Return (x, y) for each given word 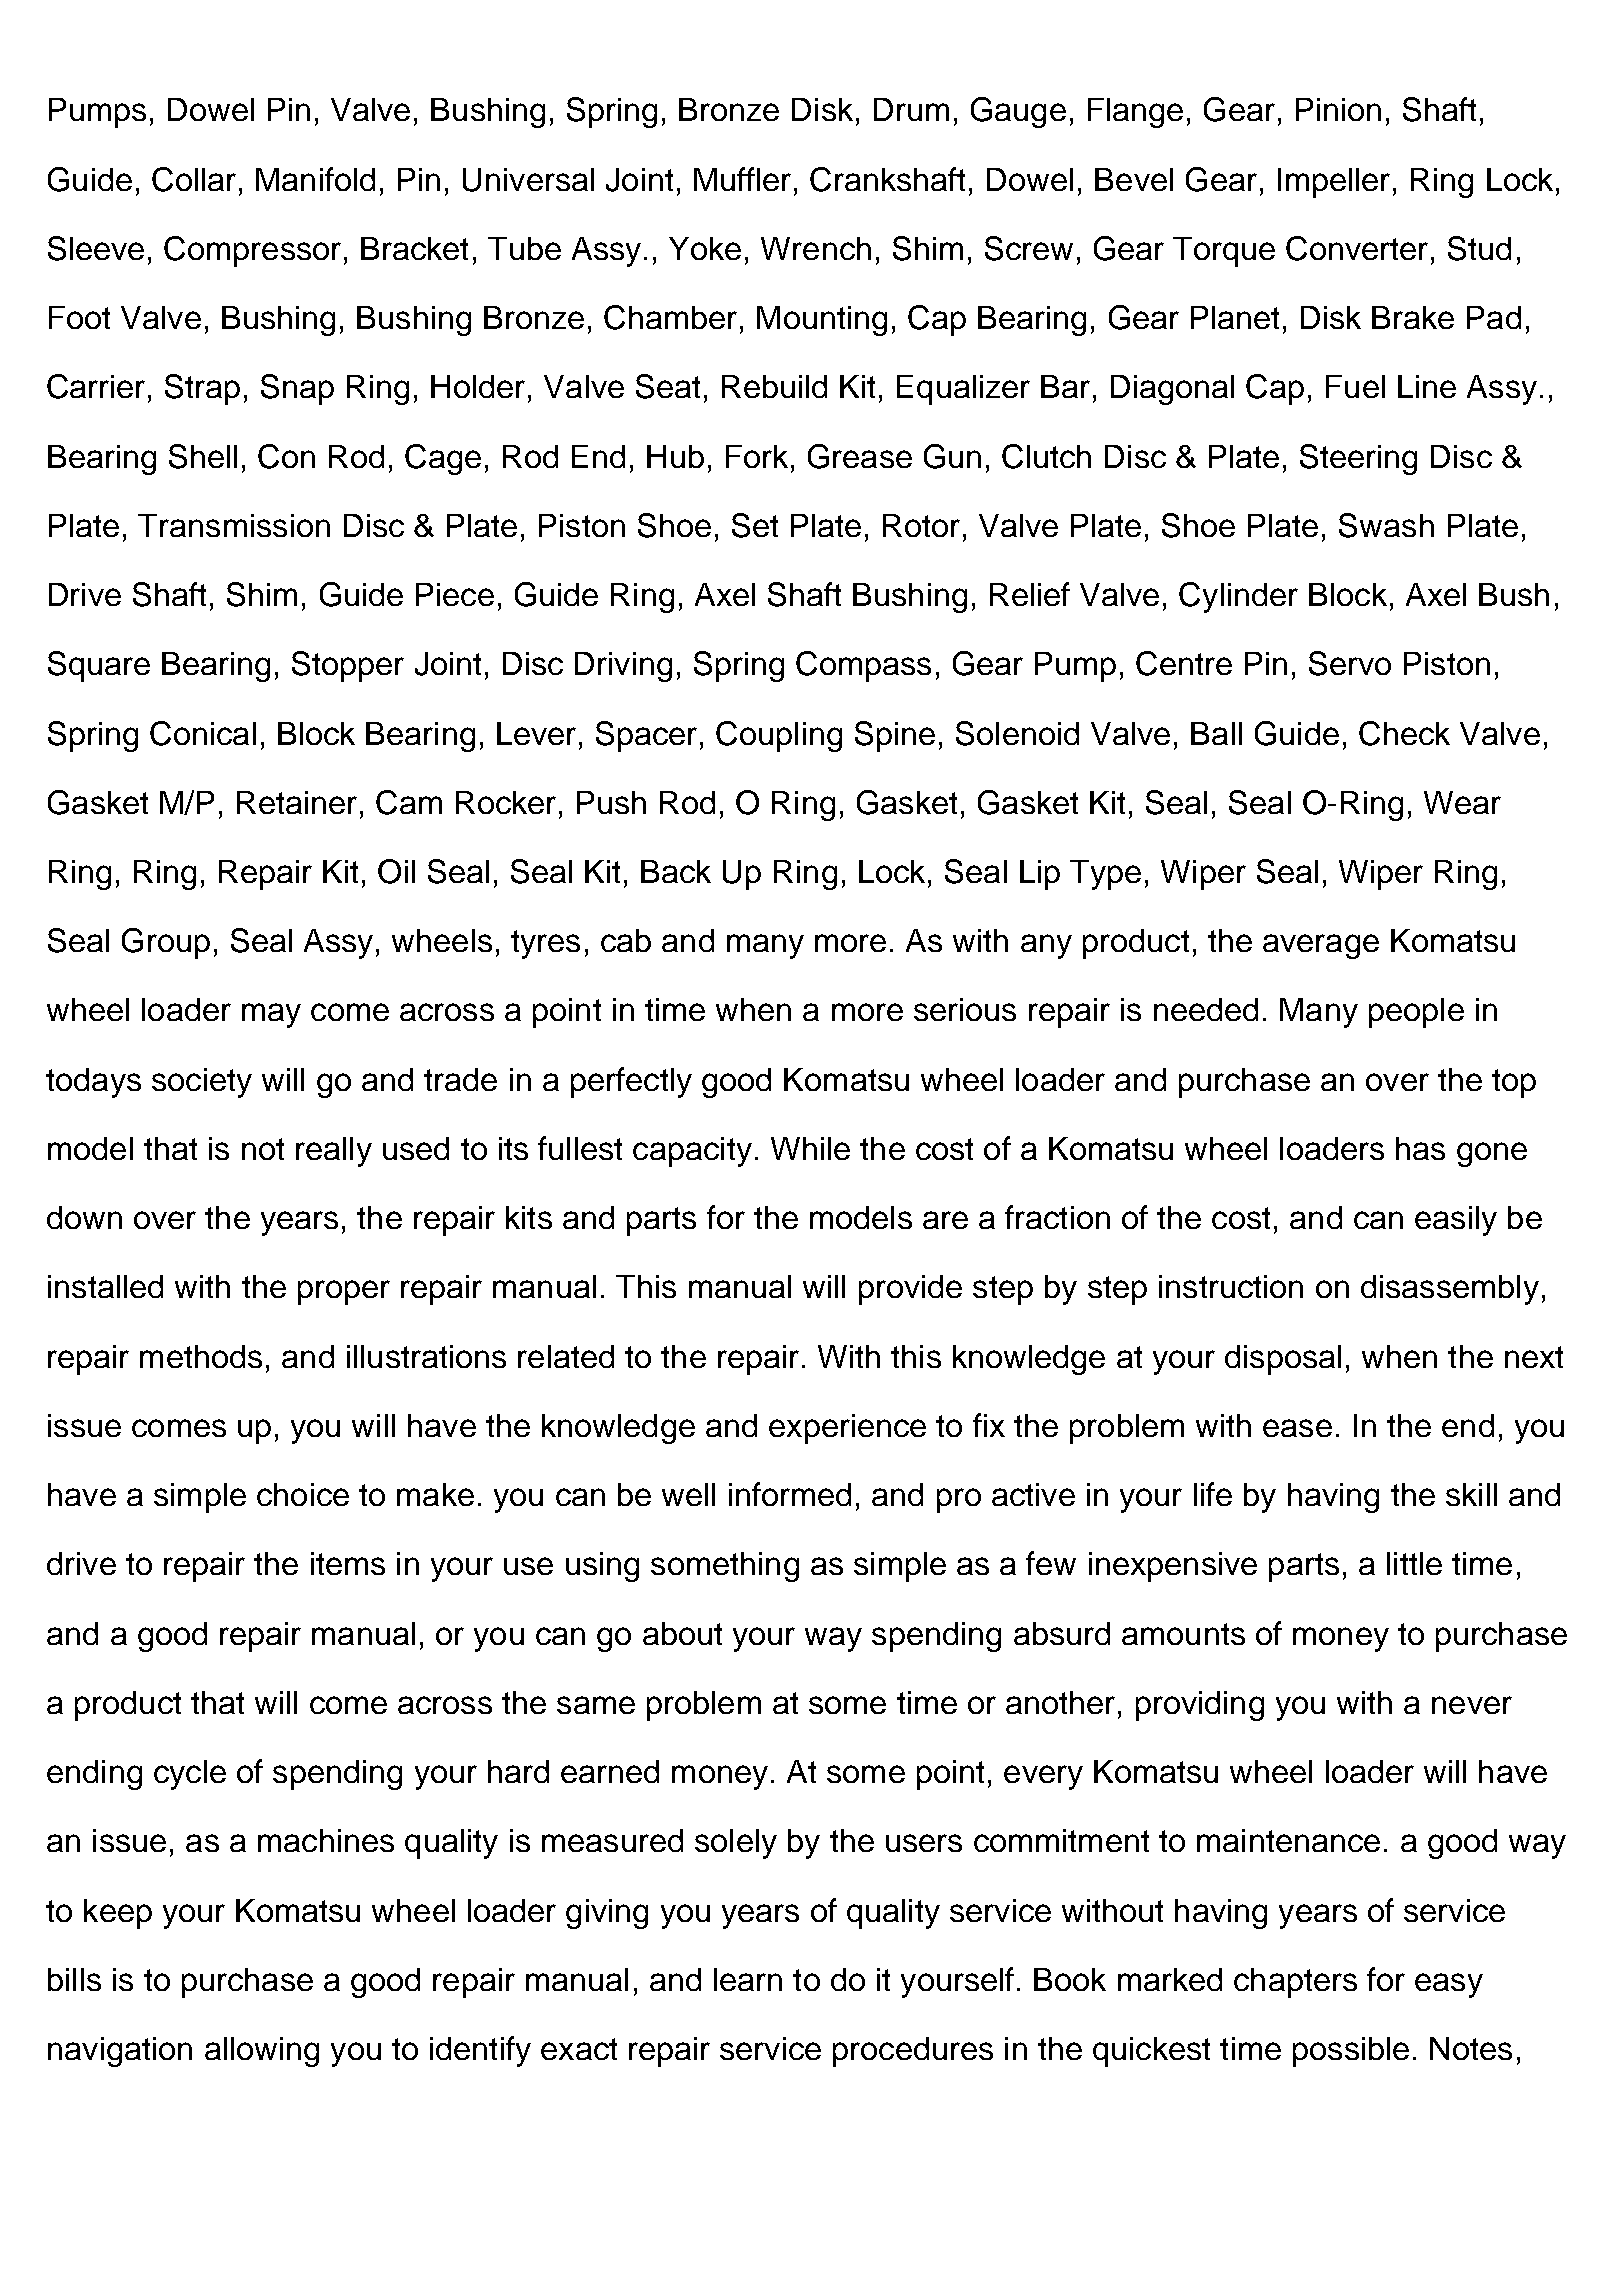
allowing (262, 2052)
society (202, 1083)
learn (748, 1979)
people (1416, 1013)
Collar (194, 179)
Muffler (742, 179)
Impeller (1334, 183)
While (810, 1148)
